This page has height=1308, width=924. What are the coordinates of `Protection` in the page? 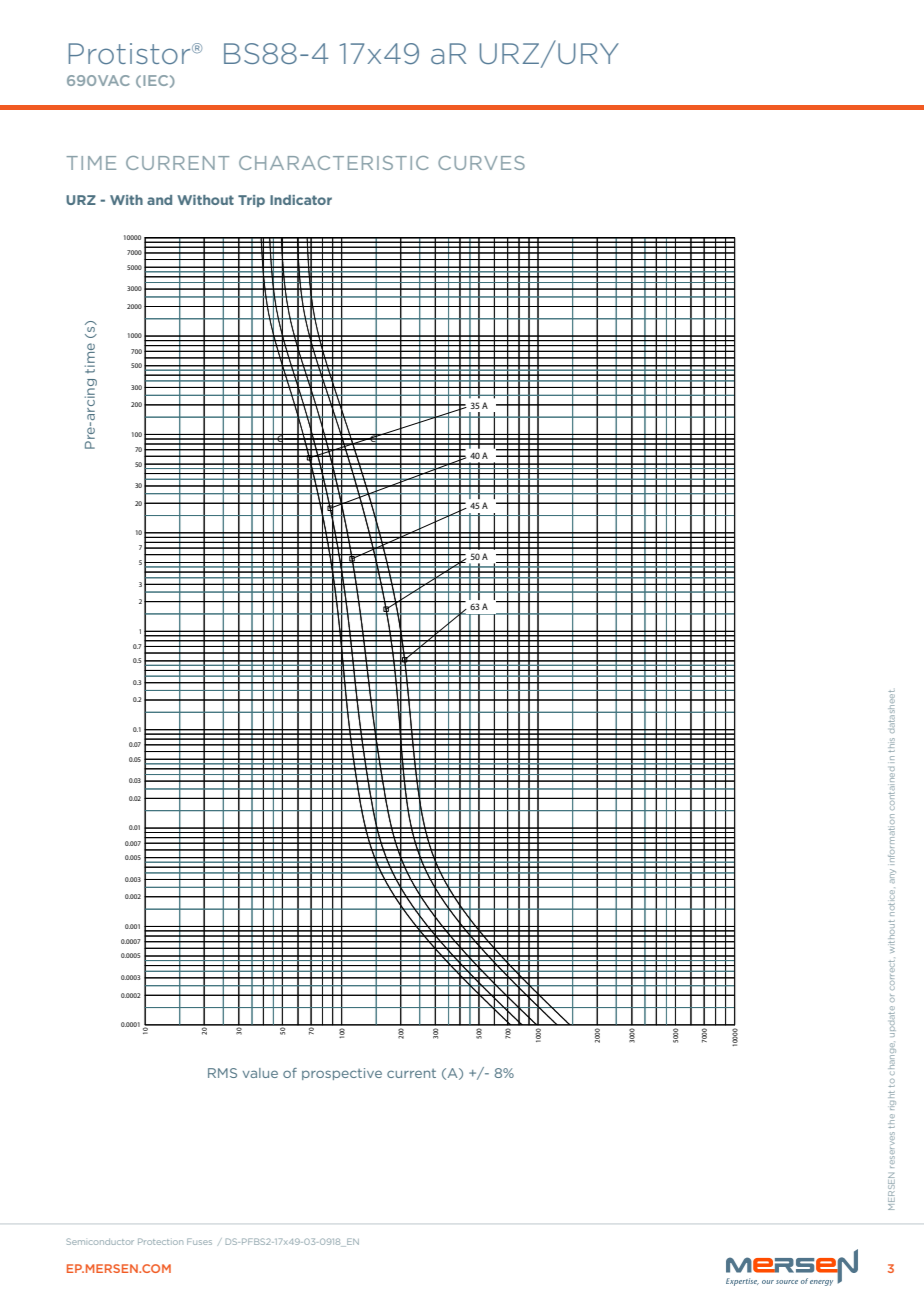 It's located at (160, 1241).
